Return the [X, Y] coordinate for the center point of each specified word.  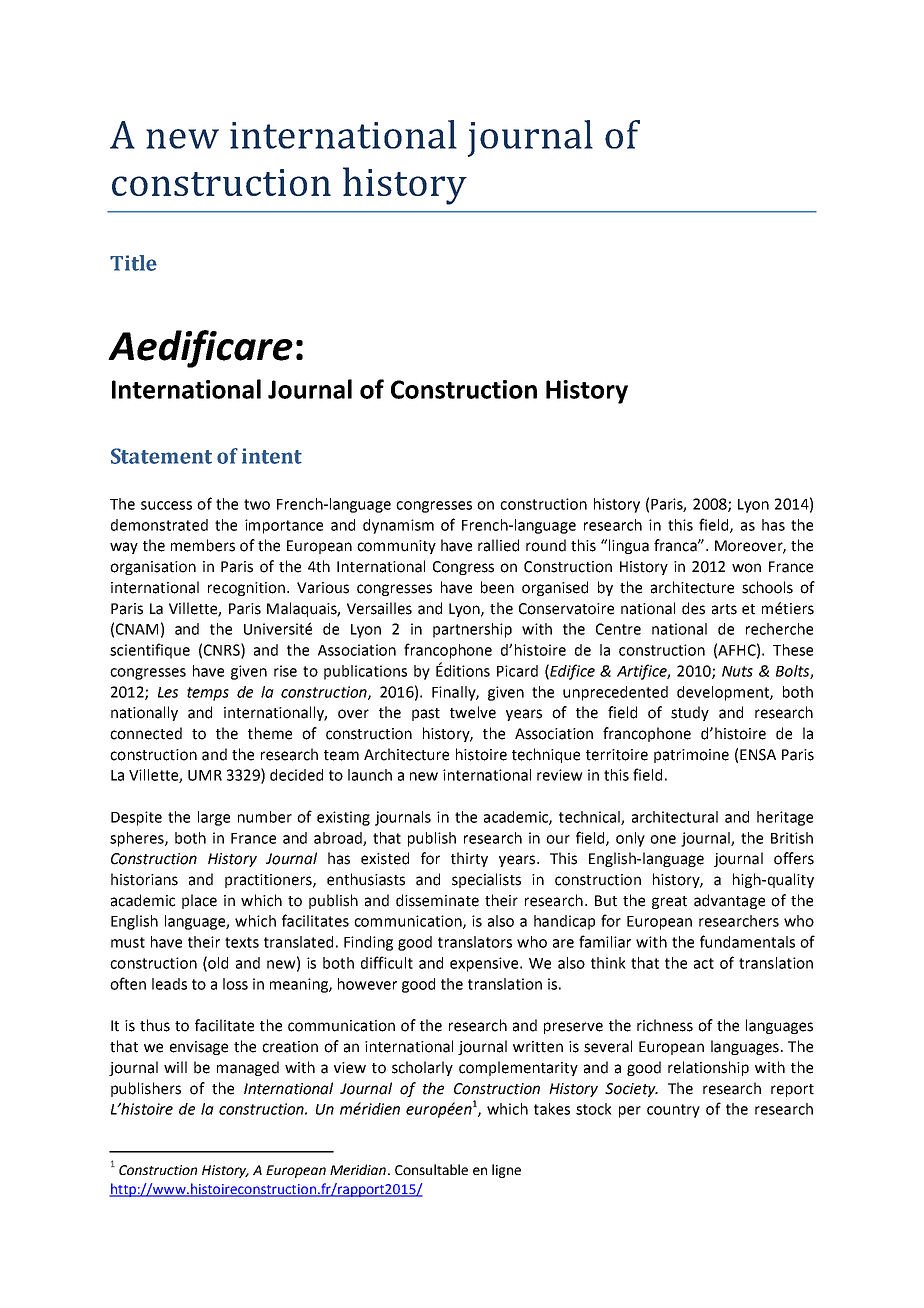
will [175, 1067]
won [746, 568]
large [214, 818]
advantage [729, 901]
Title [133, 263]
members [203, 545]
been [497, 587]
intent [272, 456]
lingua [629, 546]
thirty [469, 859]
